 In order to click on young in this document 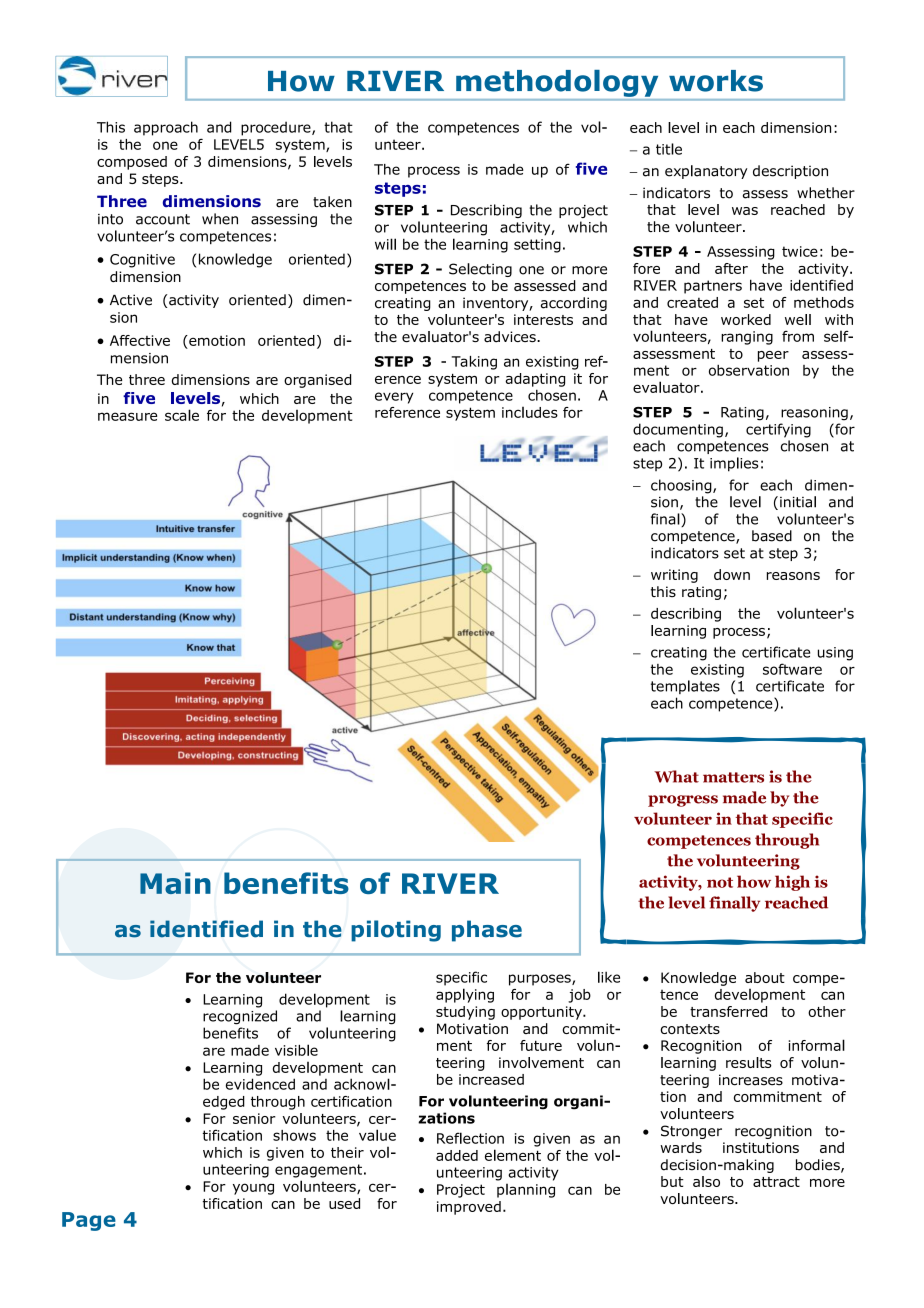, I will do `click(253, 1189)`.
